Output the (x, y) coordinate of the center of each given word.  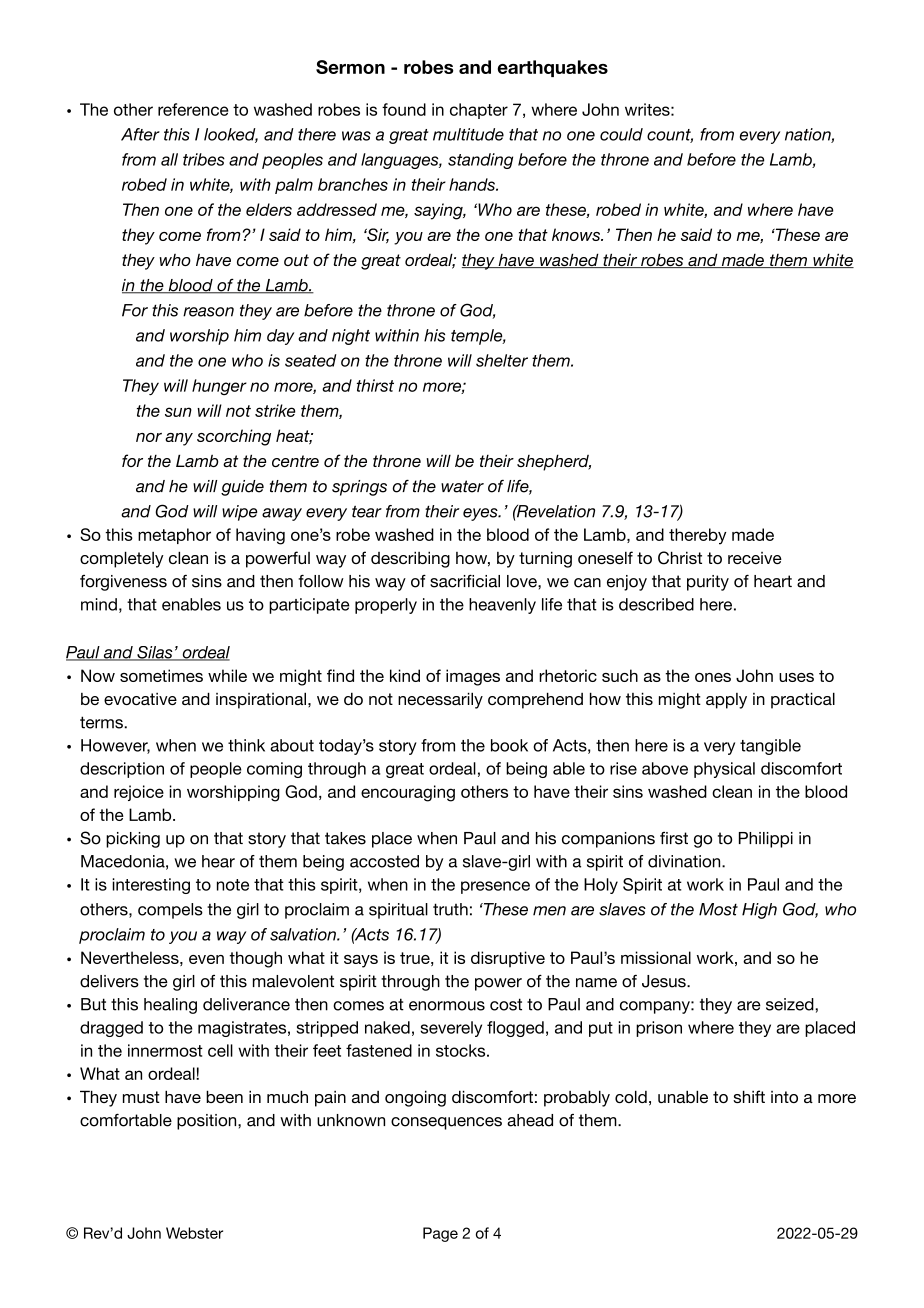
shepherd (554, 462)
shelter (502, 360)
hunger (219, 387)
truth (450, 909)
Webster (194, 1233)
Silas (155, 653)
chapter (479, 111)
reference (193, 109)
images (473, 677)
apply (726, 701)
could (621, 134)
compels (170, 911)
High (759, 911)
